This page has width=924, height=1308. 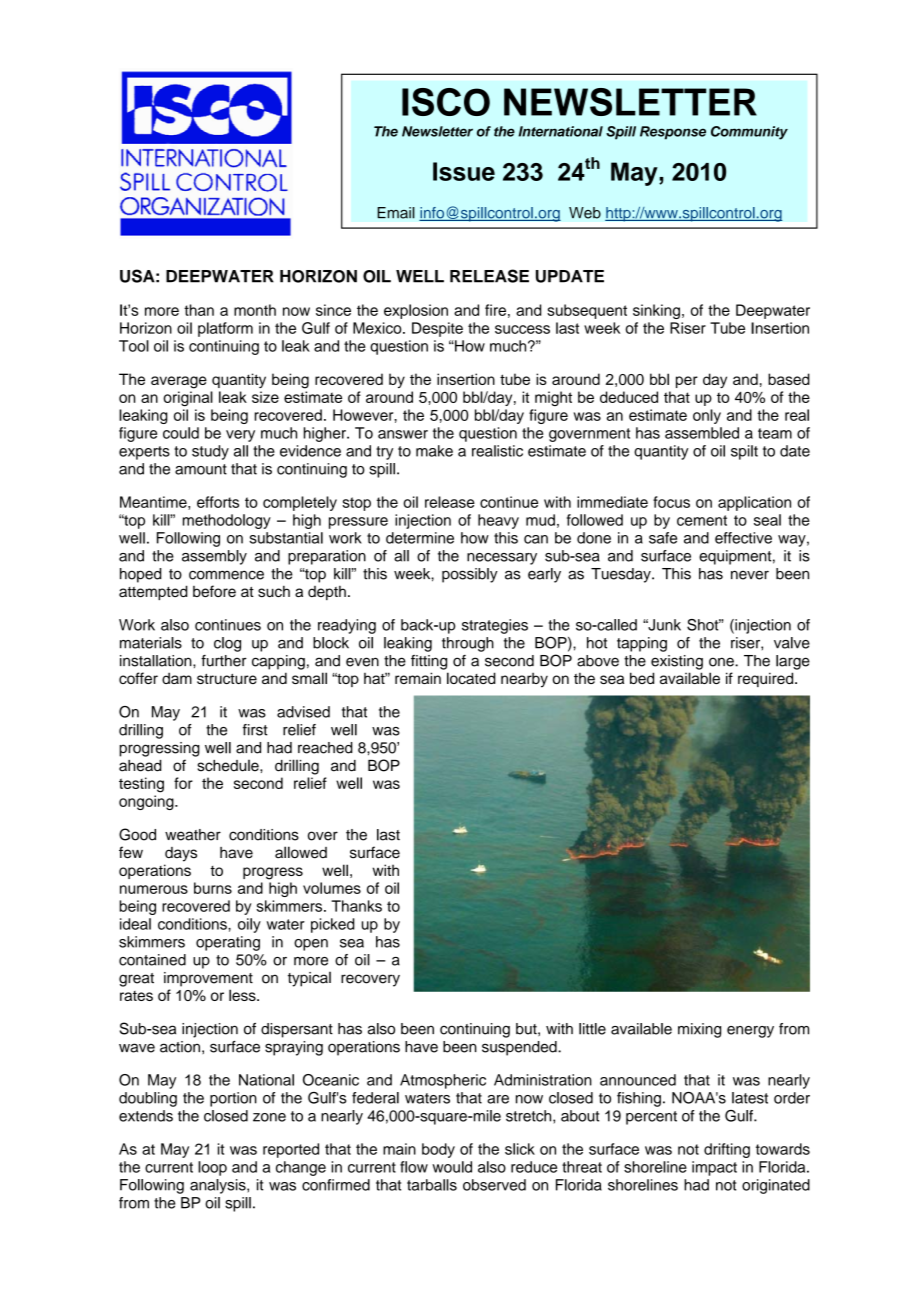 What do you see at coordinates (255, 310) in the page?
I see `month` at bounding box center [255, 310].
